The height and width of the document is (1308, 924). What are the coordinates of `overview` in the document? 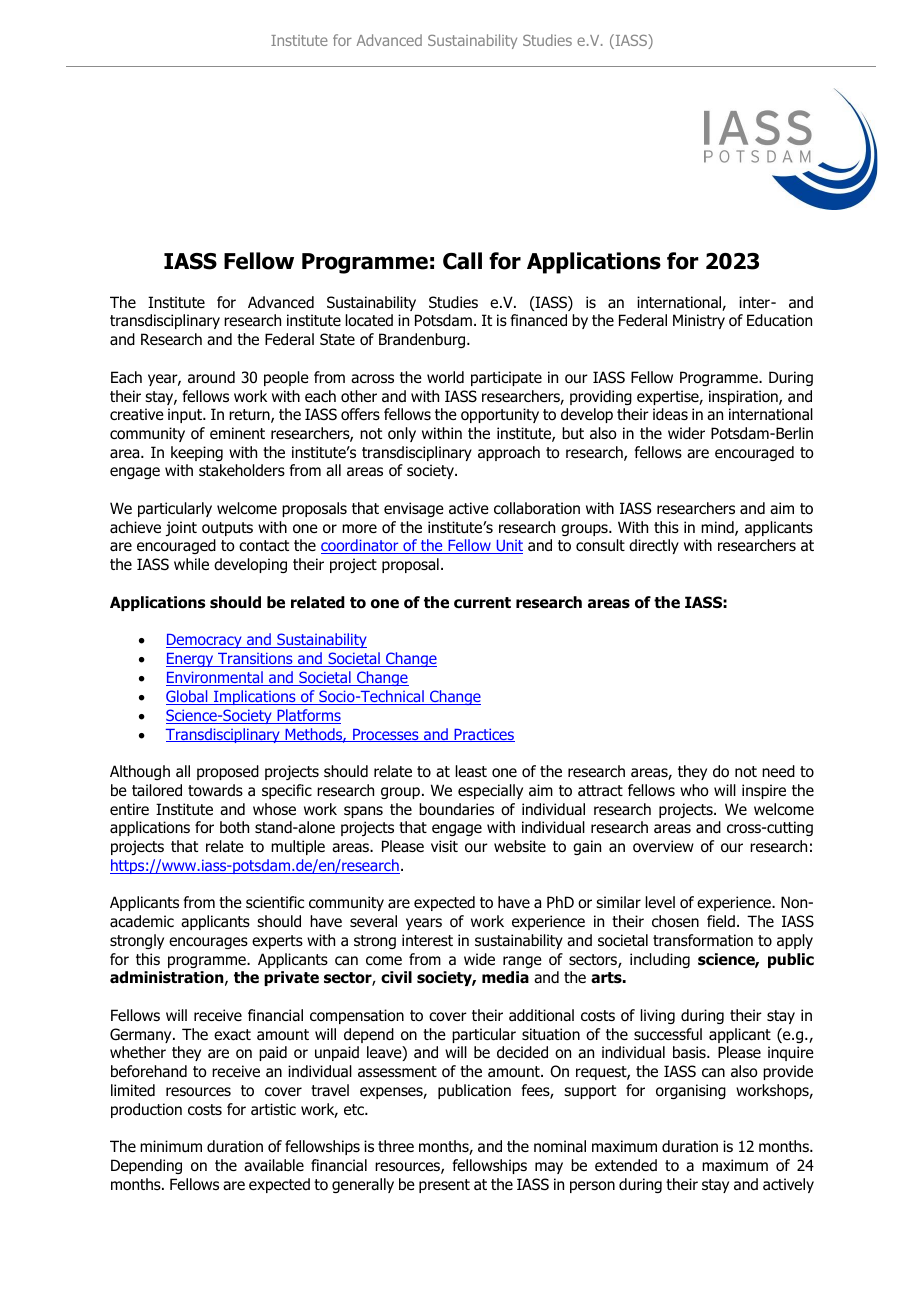 It's located at (663, 846).
